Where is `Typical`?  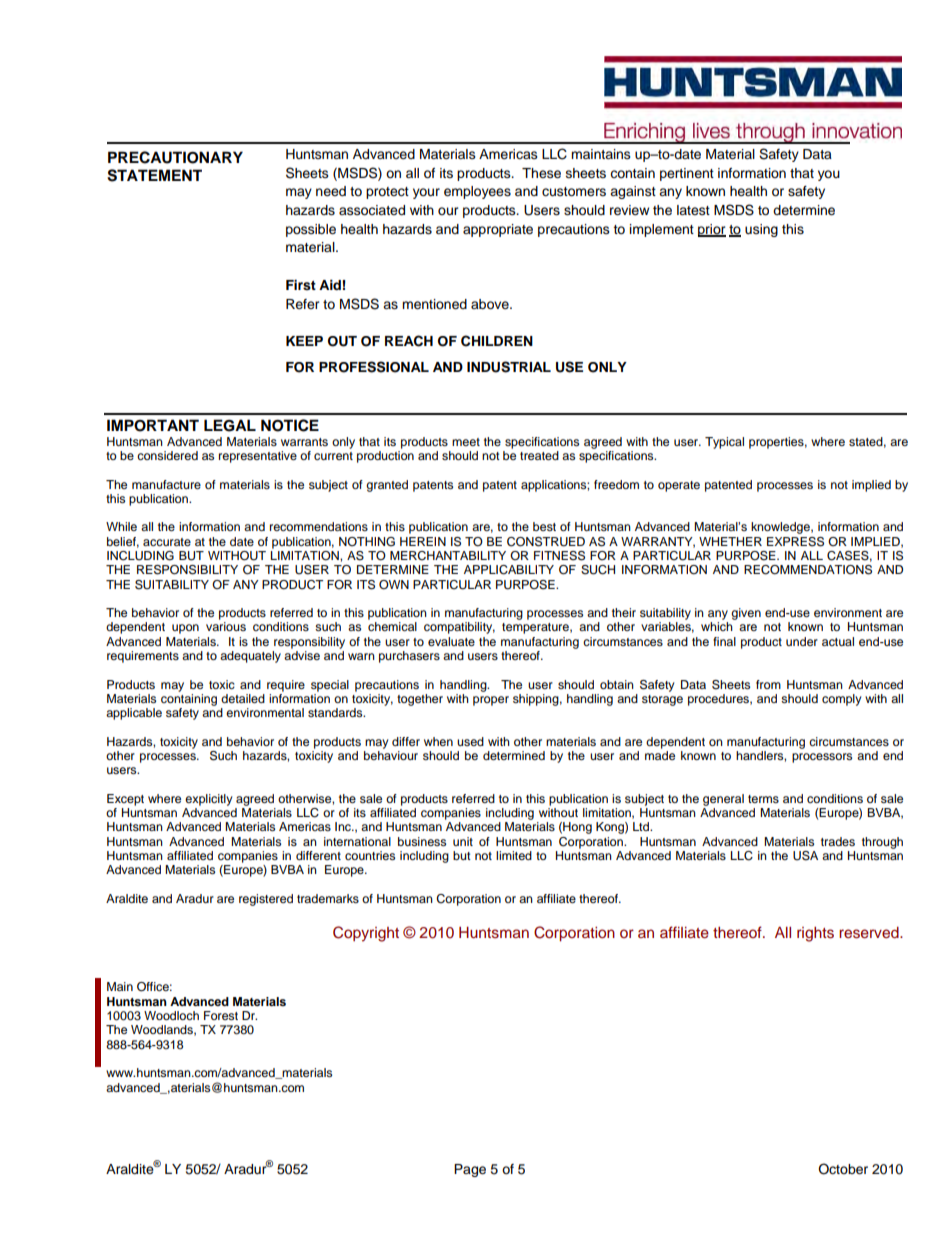
Typical is located at coordinates (724, 443).
